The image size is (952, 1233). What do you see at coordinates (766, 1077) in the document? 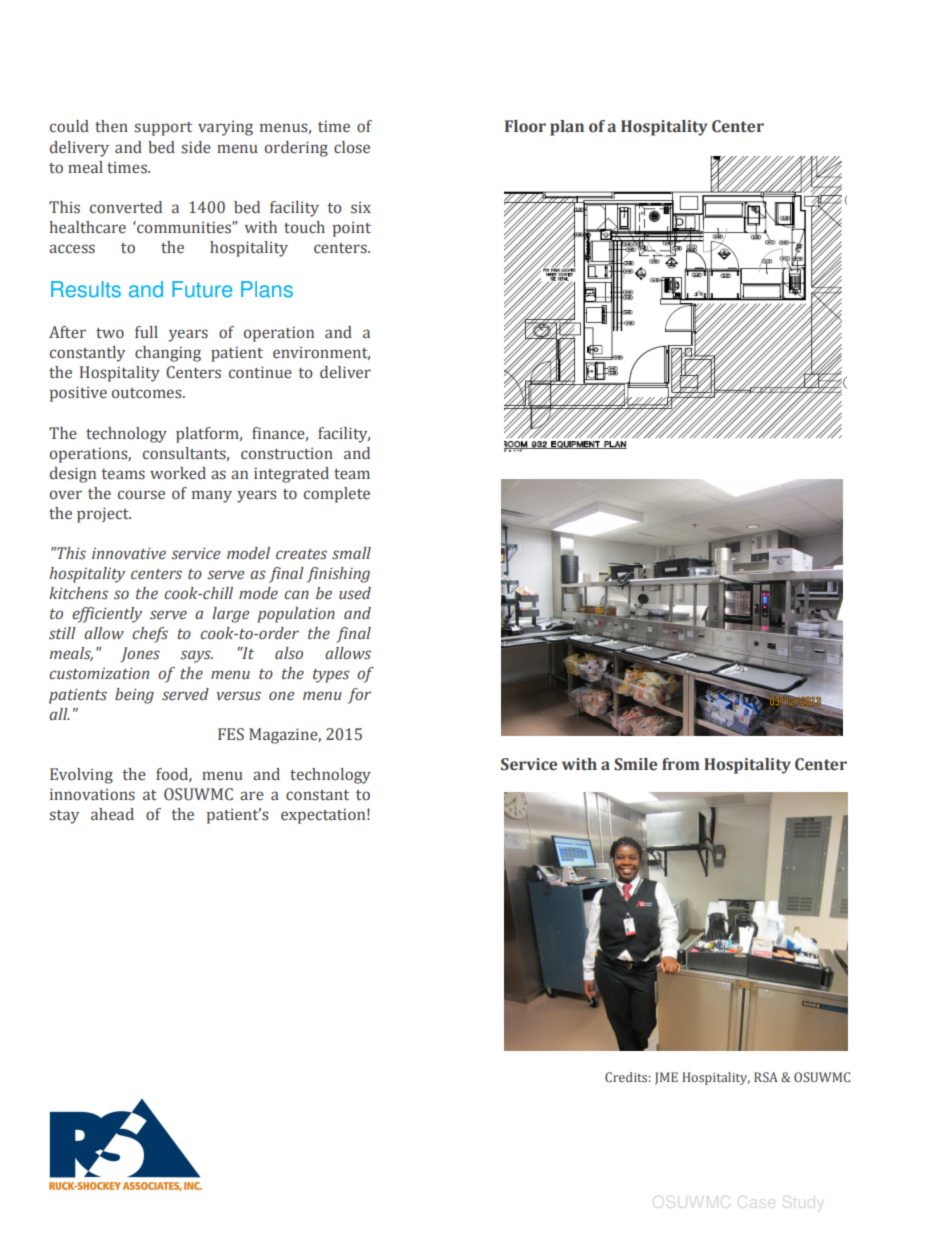
I see `RSA` at bounding box center [766, 1077].
